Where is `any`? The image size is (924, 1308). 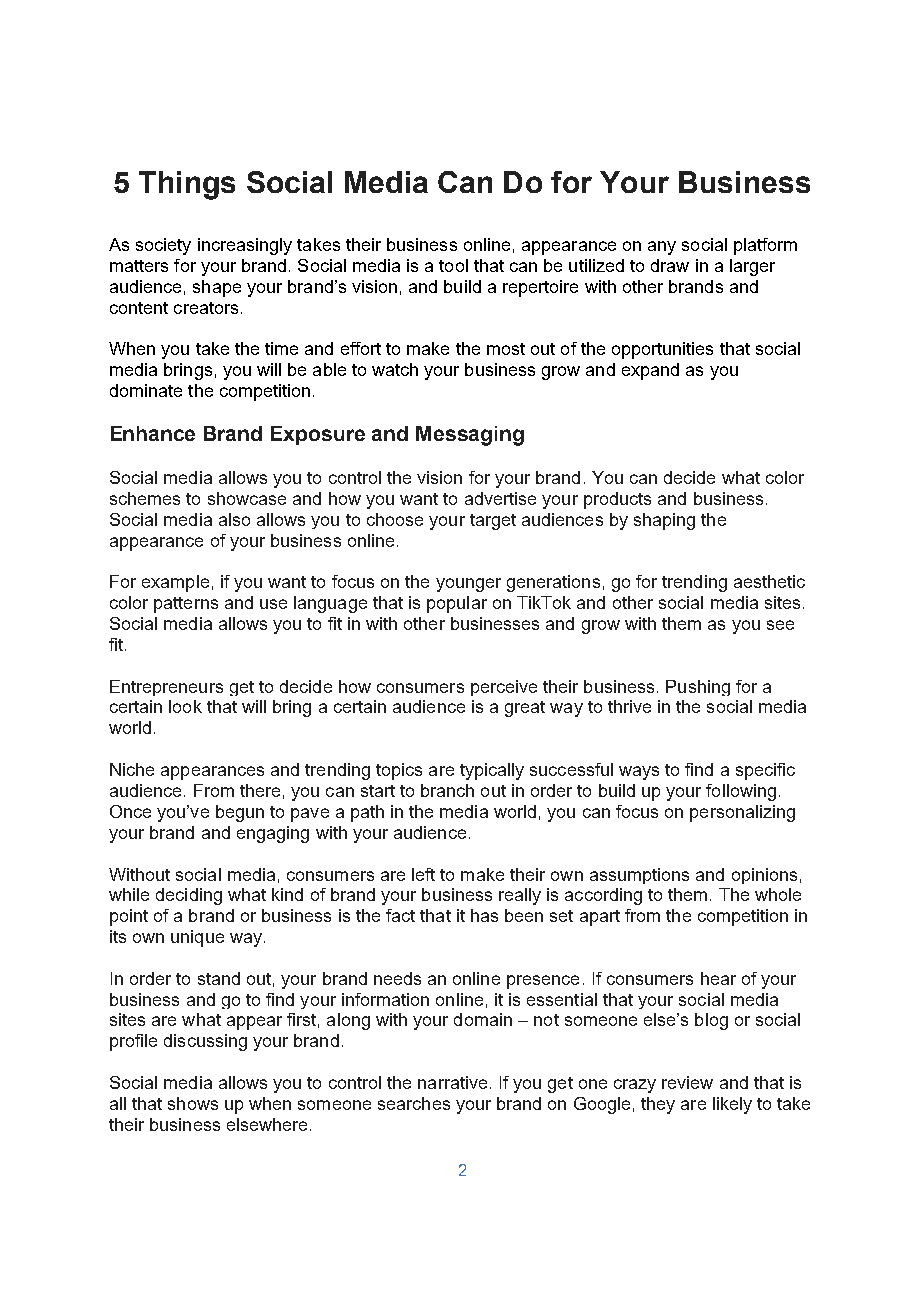 any is located at coordinates (662, 248).
